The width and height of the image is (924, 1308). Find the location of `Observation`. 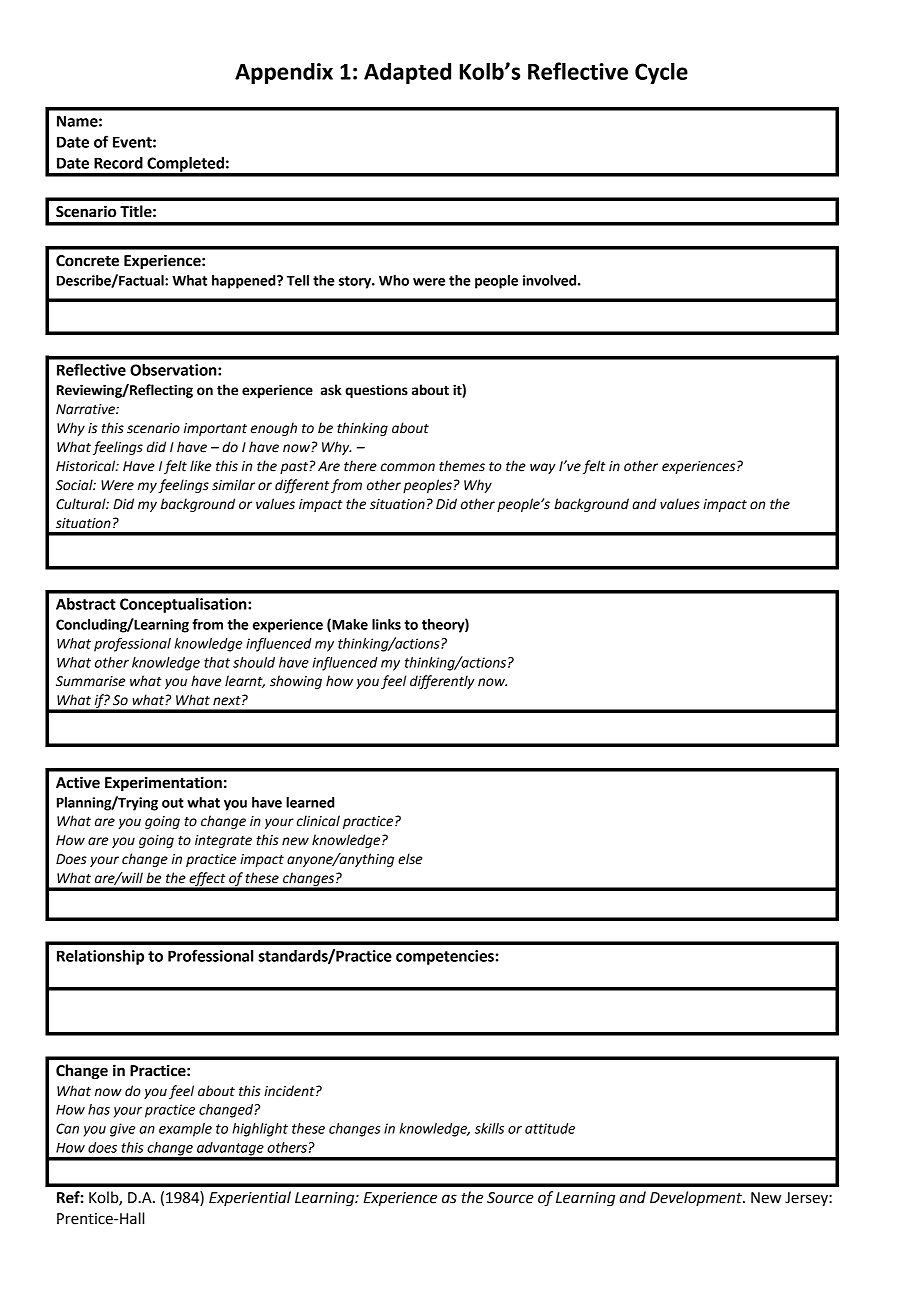

Observation is located at coordinates (174, 370).
